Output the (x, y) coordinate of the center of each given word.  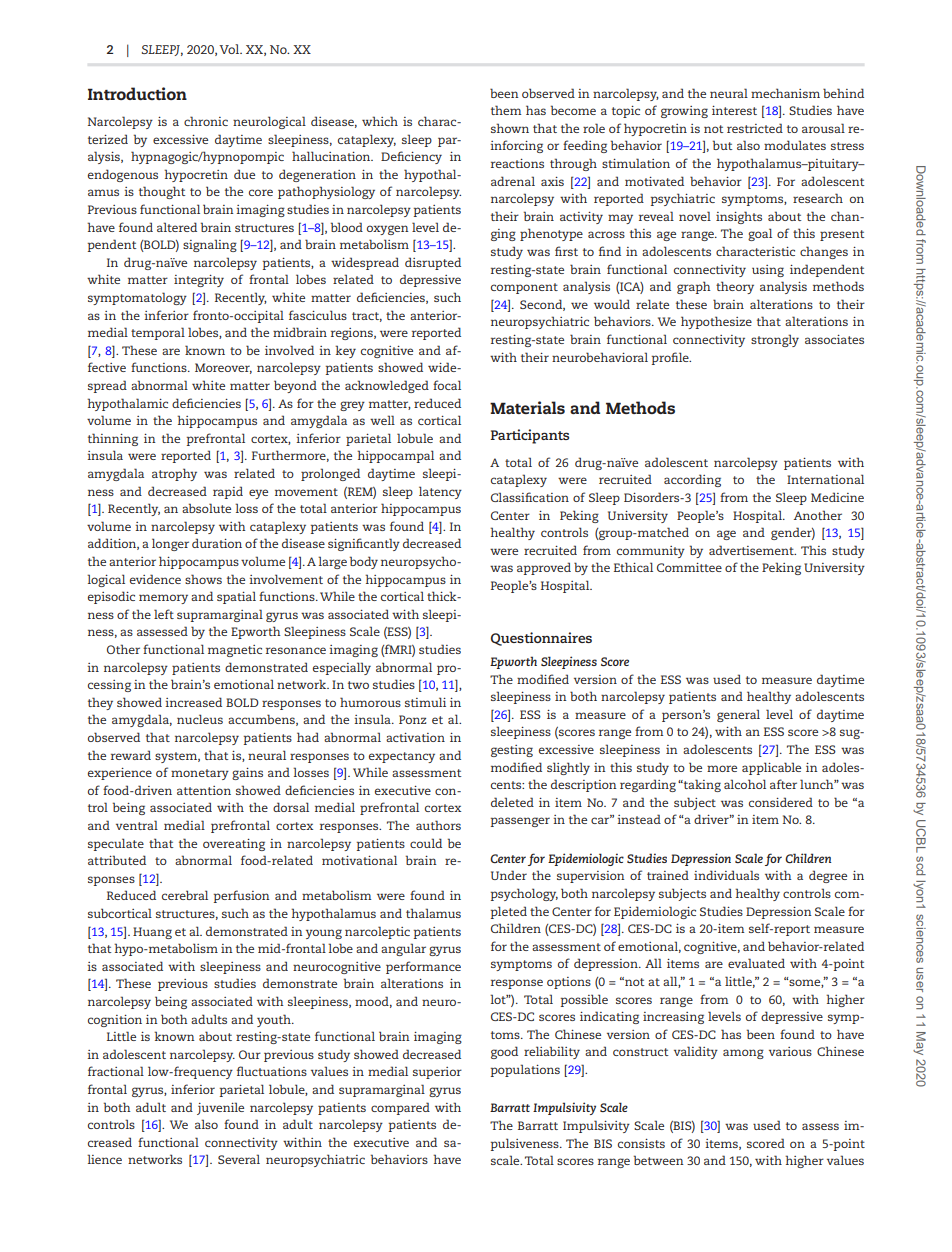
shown (510, 128)
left (164, 614)
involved (289, 350)
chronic (206, 121)
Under (509, 875)
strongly (775, 340)
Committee (689, 567)
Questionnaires (541, 639)
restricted (755, 128)
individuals (726, 875)
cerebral (185, 895)
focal (447, 385)
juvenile (220, 1108)
